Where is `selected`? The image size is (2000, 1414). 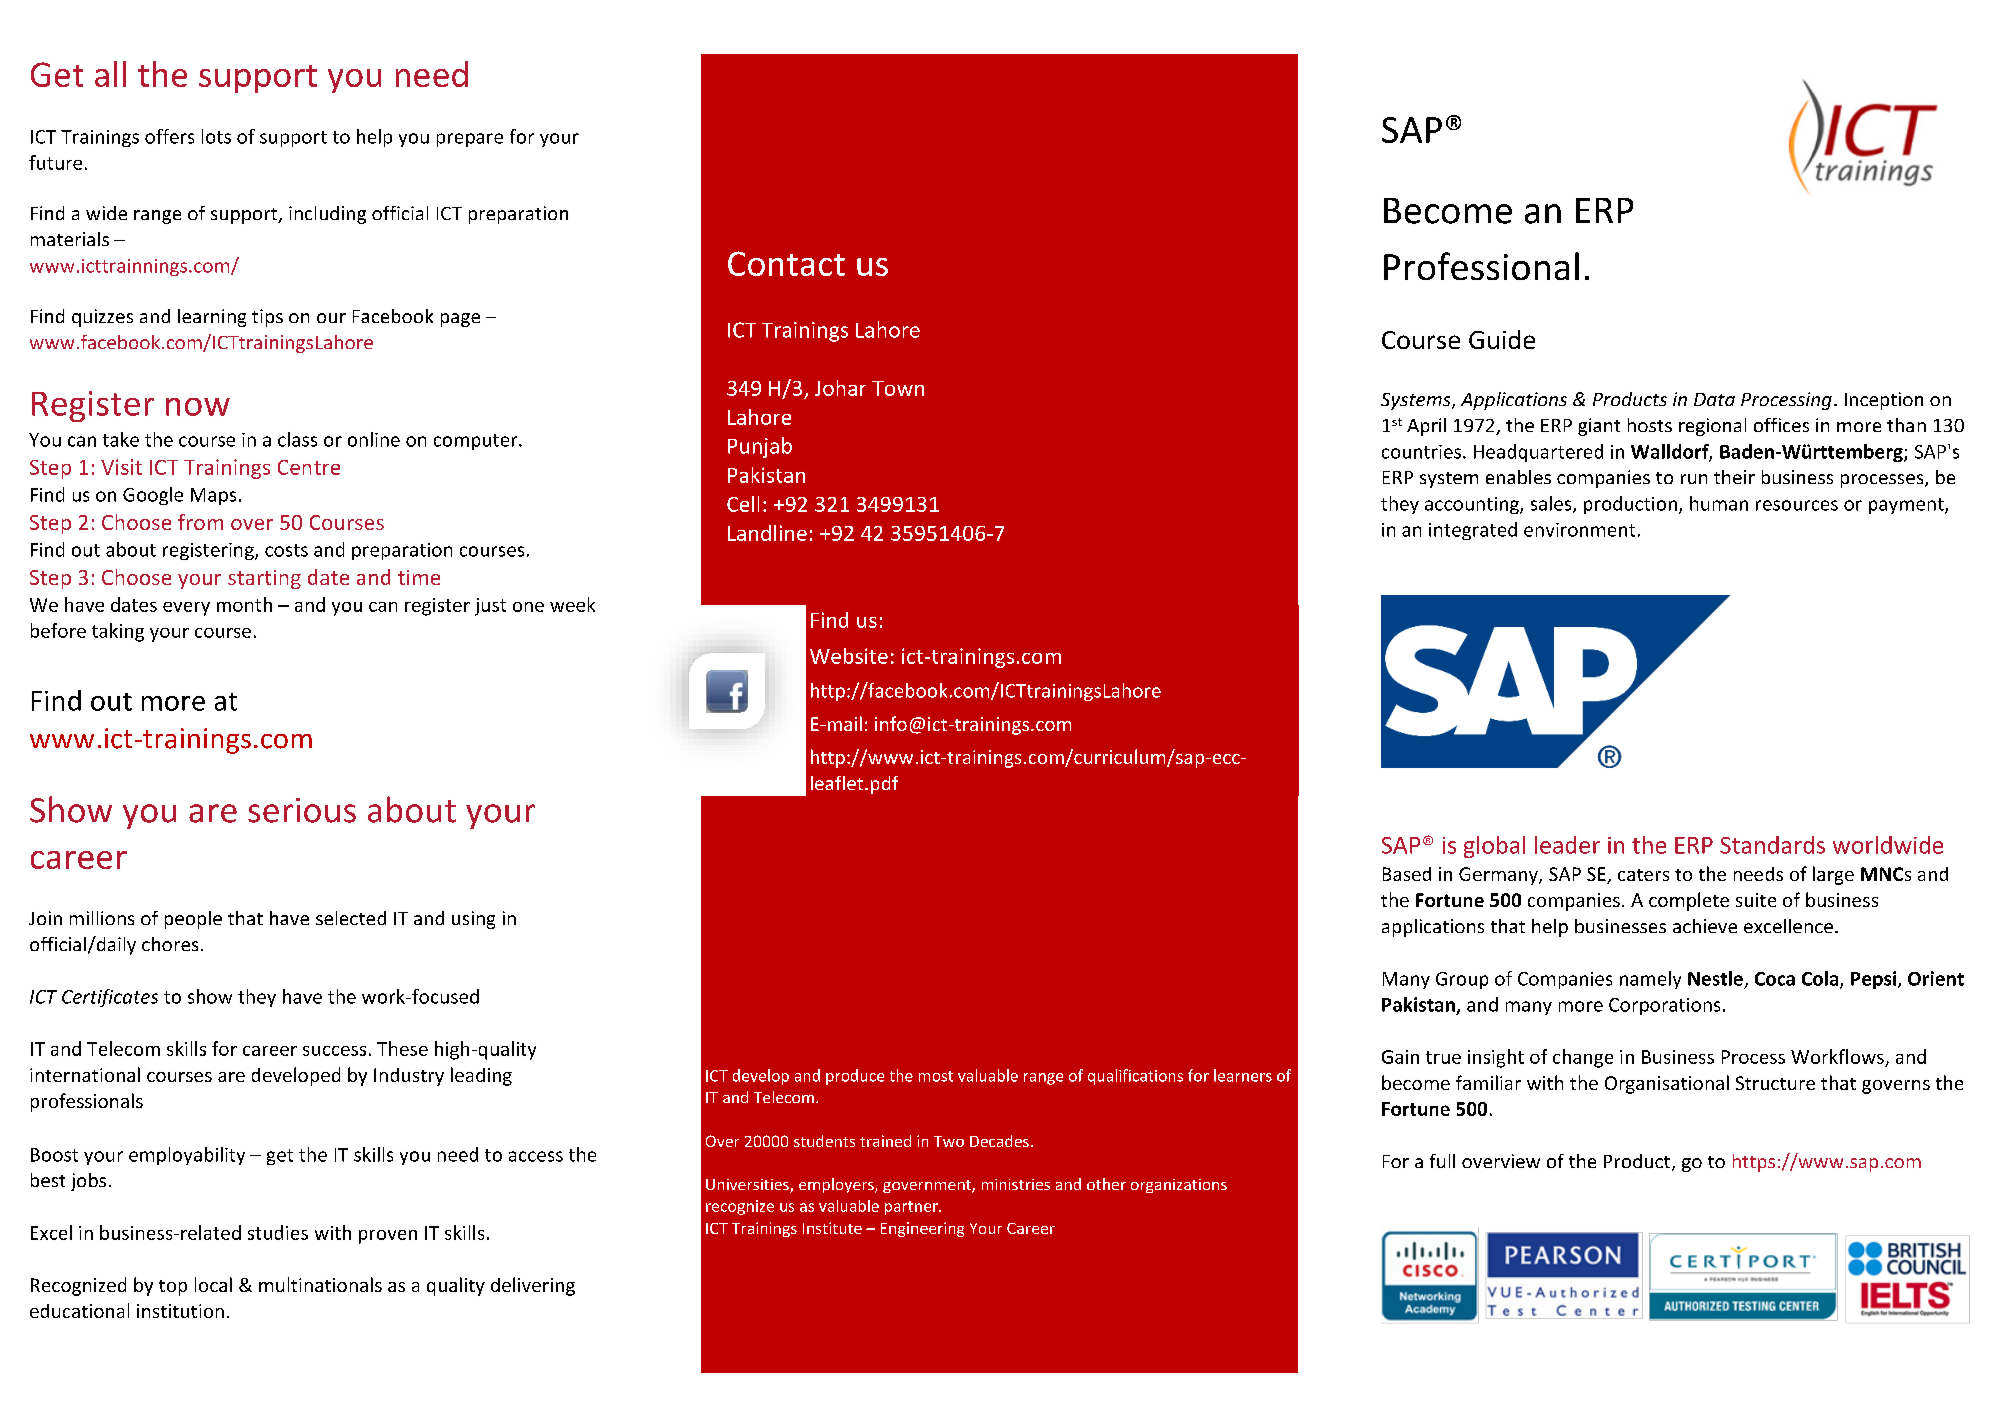 selected is located at coordinates (351, 918).
